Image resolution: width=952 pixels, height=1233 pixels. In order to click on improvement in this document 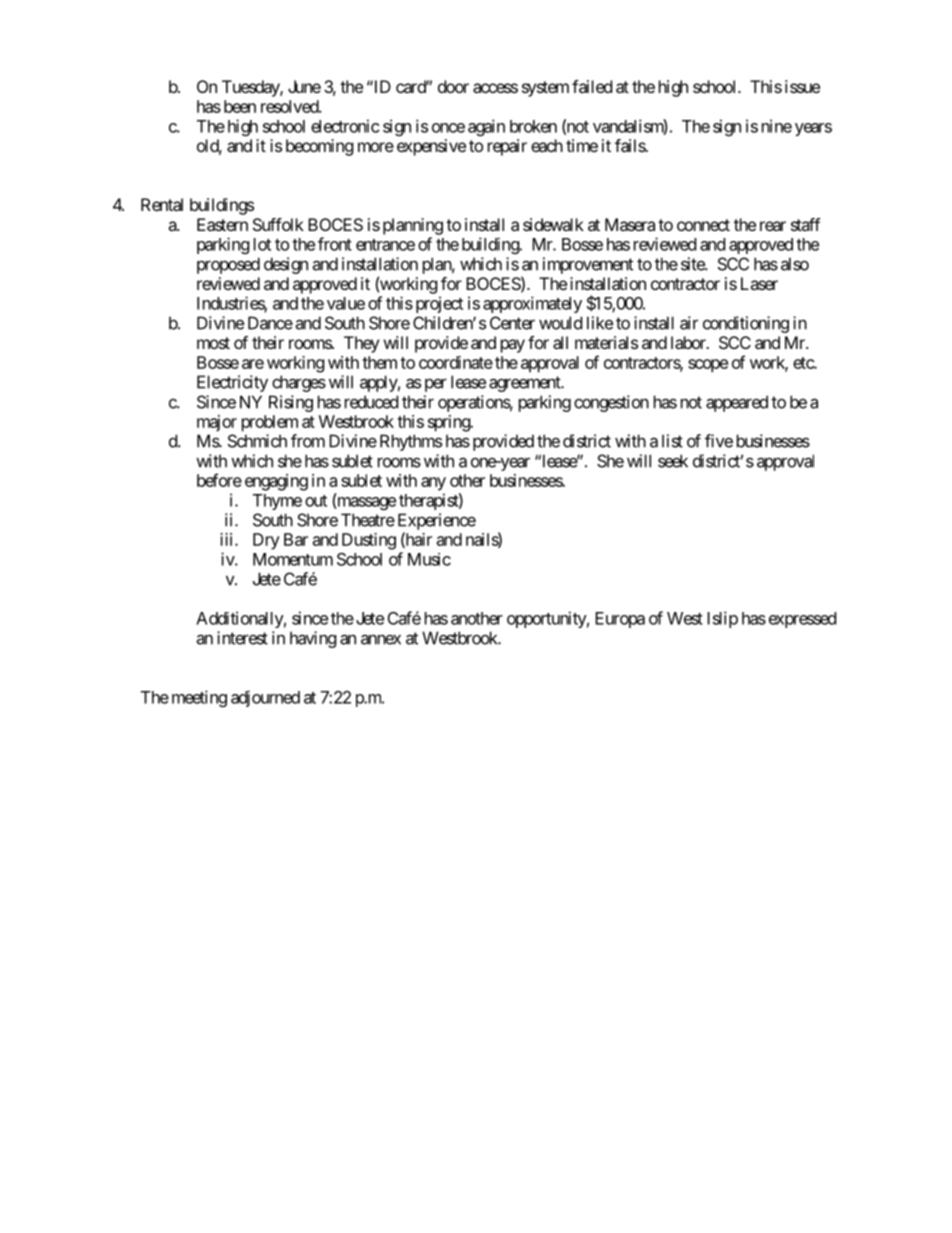, I will do `click(588, 265)`.
